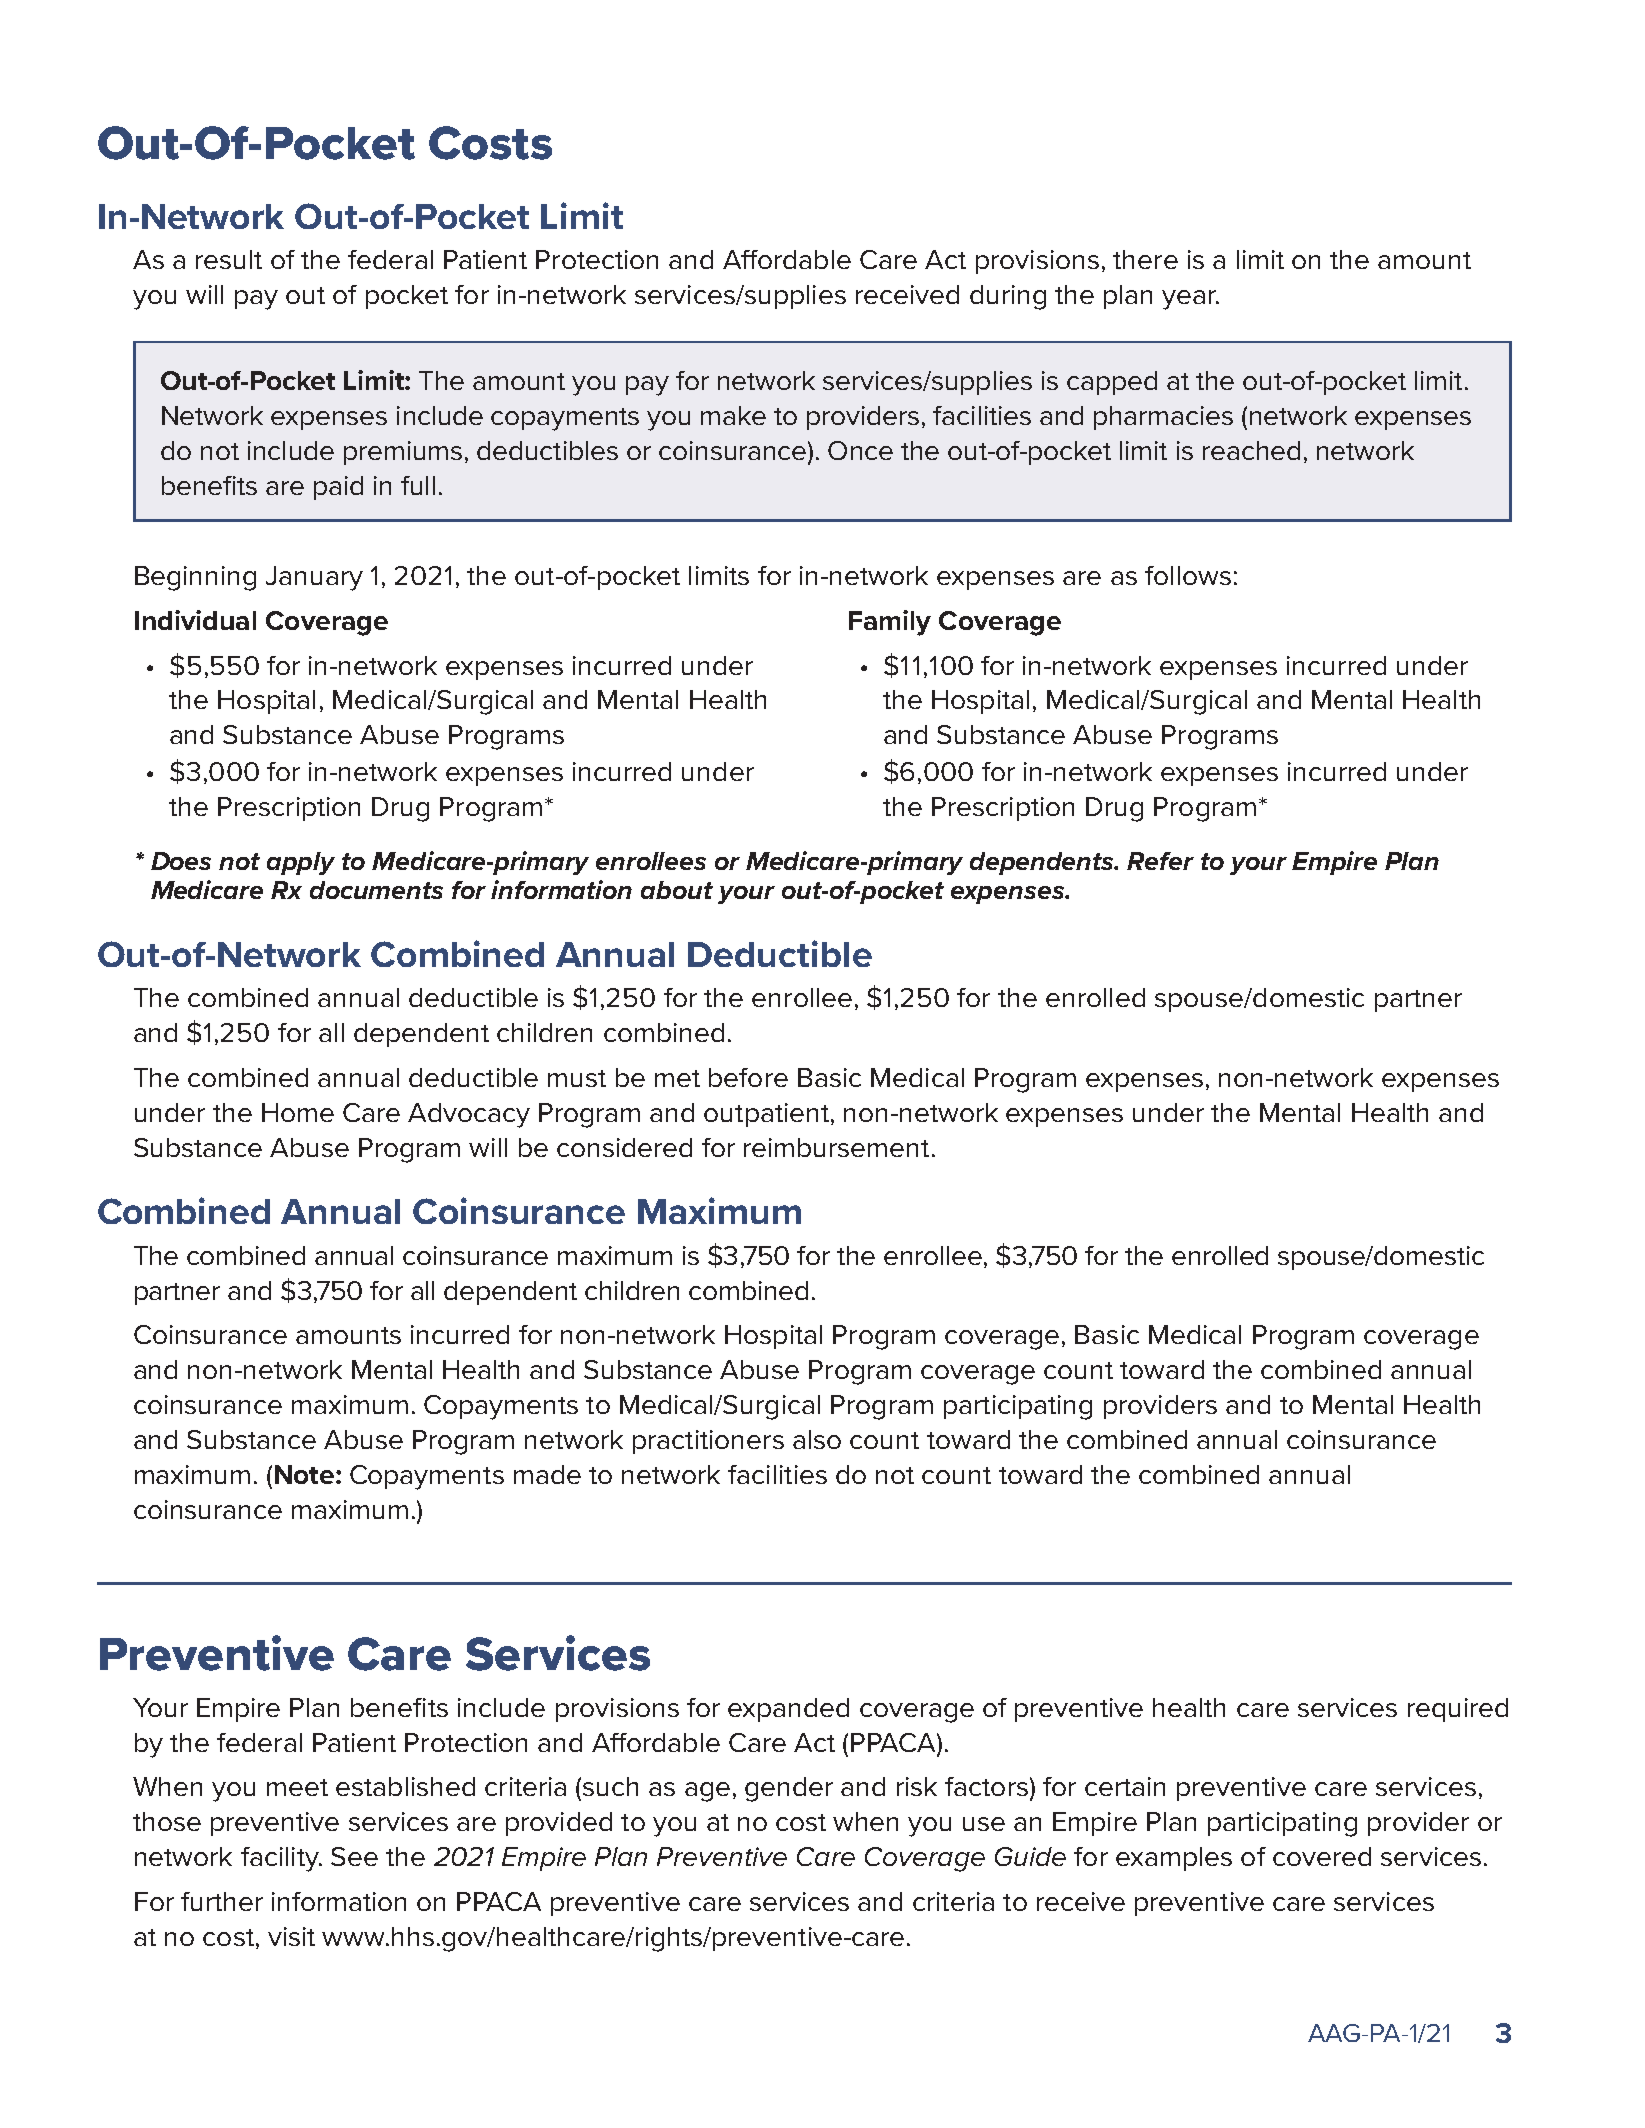 The width and height of the screenshot is (1645, 2128). Describe the element at coordinates (229, 259) in the screenshot. I see `result` at that location.
